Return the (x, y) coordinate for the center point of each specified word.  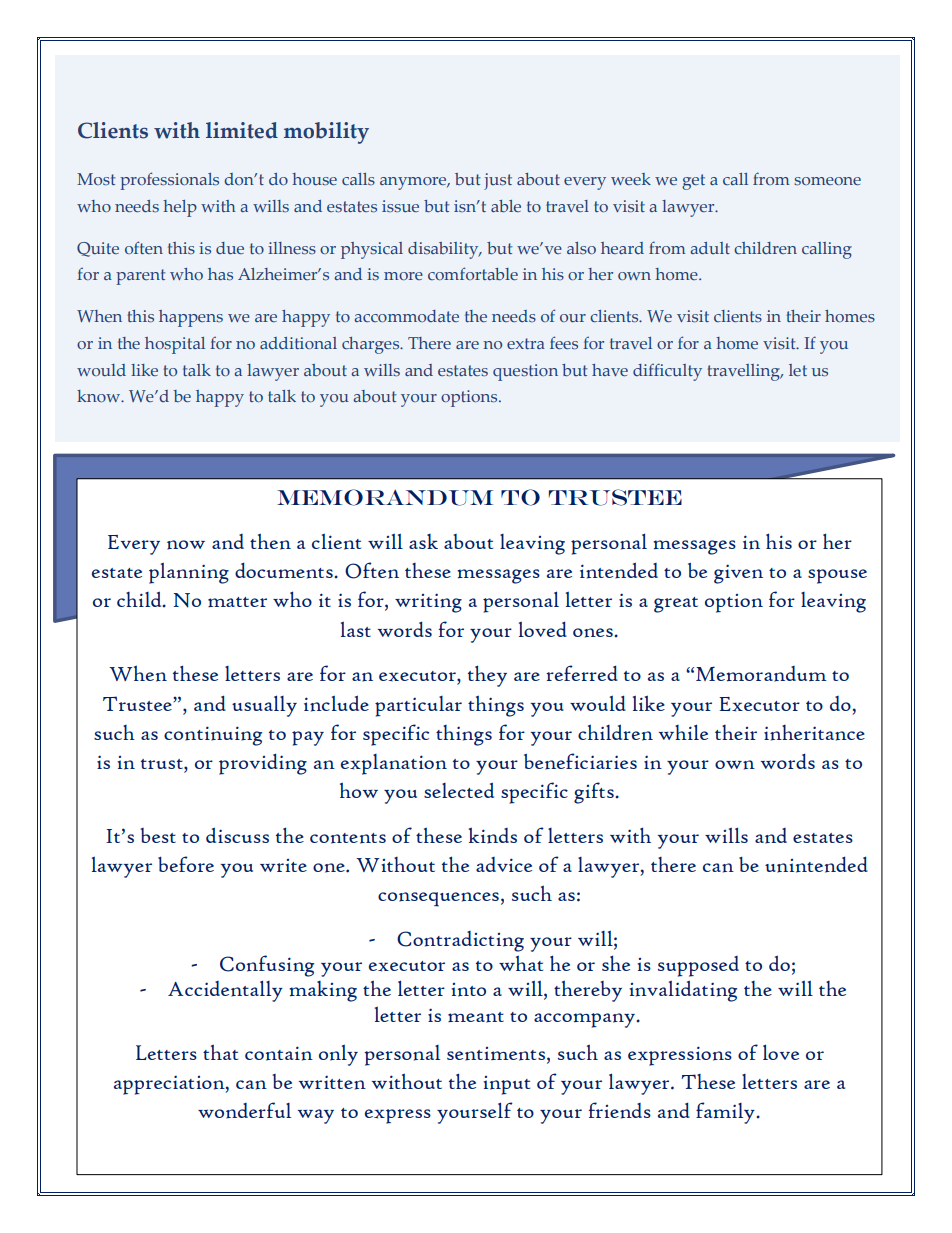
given (738, 574)
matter (237, 602)
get (693, 182)
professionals (169, 181)
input (506, 1085)
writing (428, 603)
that (220, 1052)
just (498, 181)
